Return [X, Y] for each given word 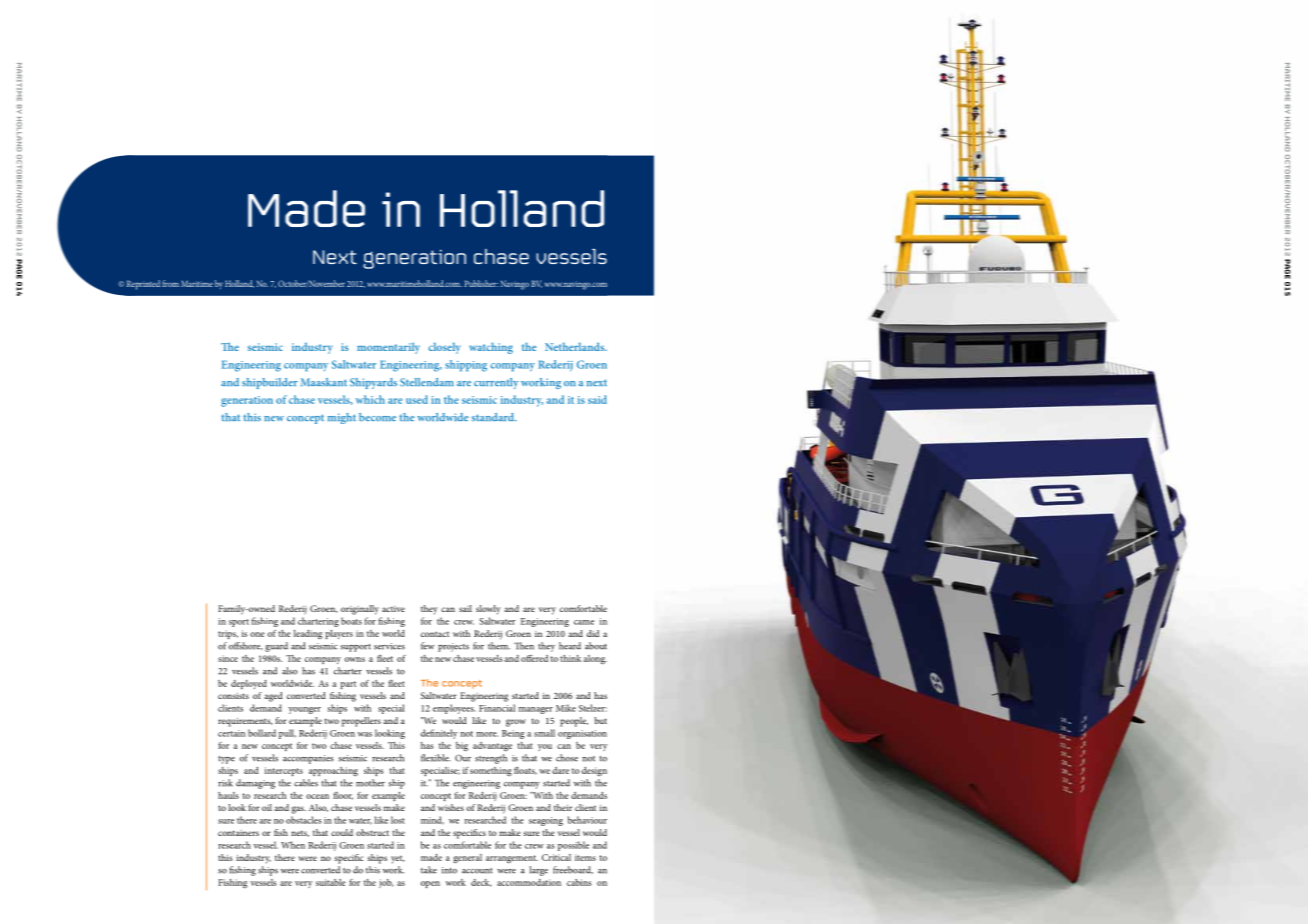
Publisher [481, 283]
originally [360, 610]
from [170, 283]
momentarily [388, 348]
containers [238, 833]
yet [398, 859]
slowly [488, 610]
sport [239, 623]
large [538, 871]
